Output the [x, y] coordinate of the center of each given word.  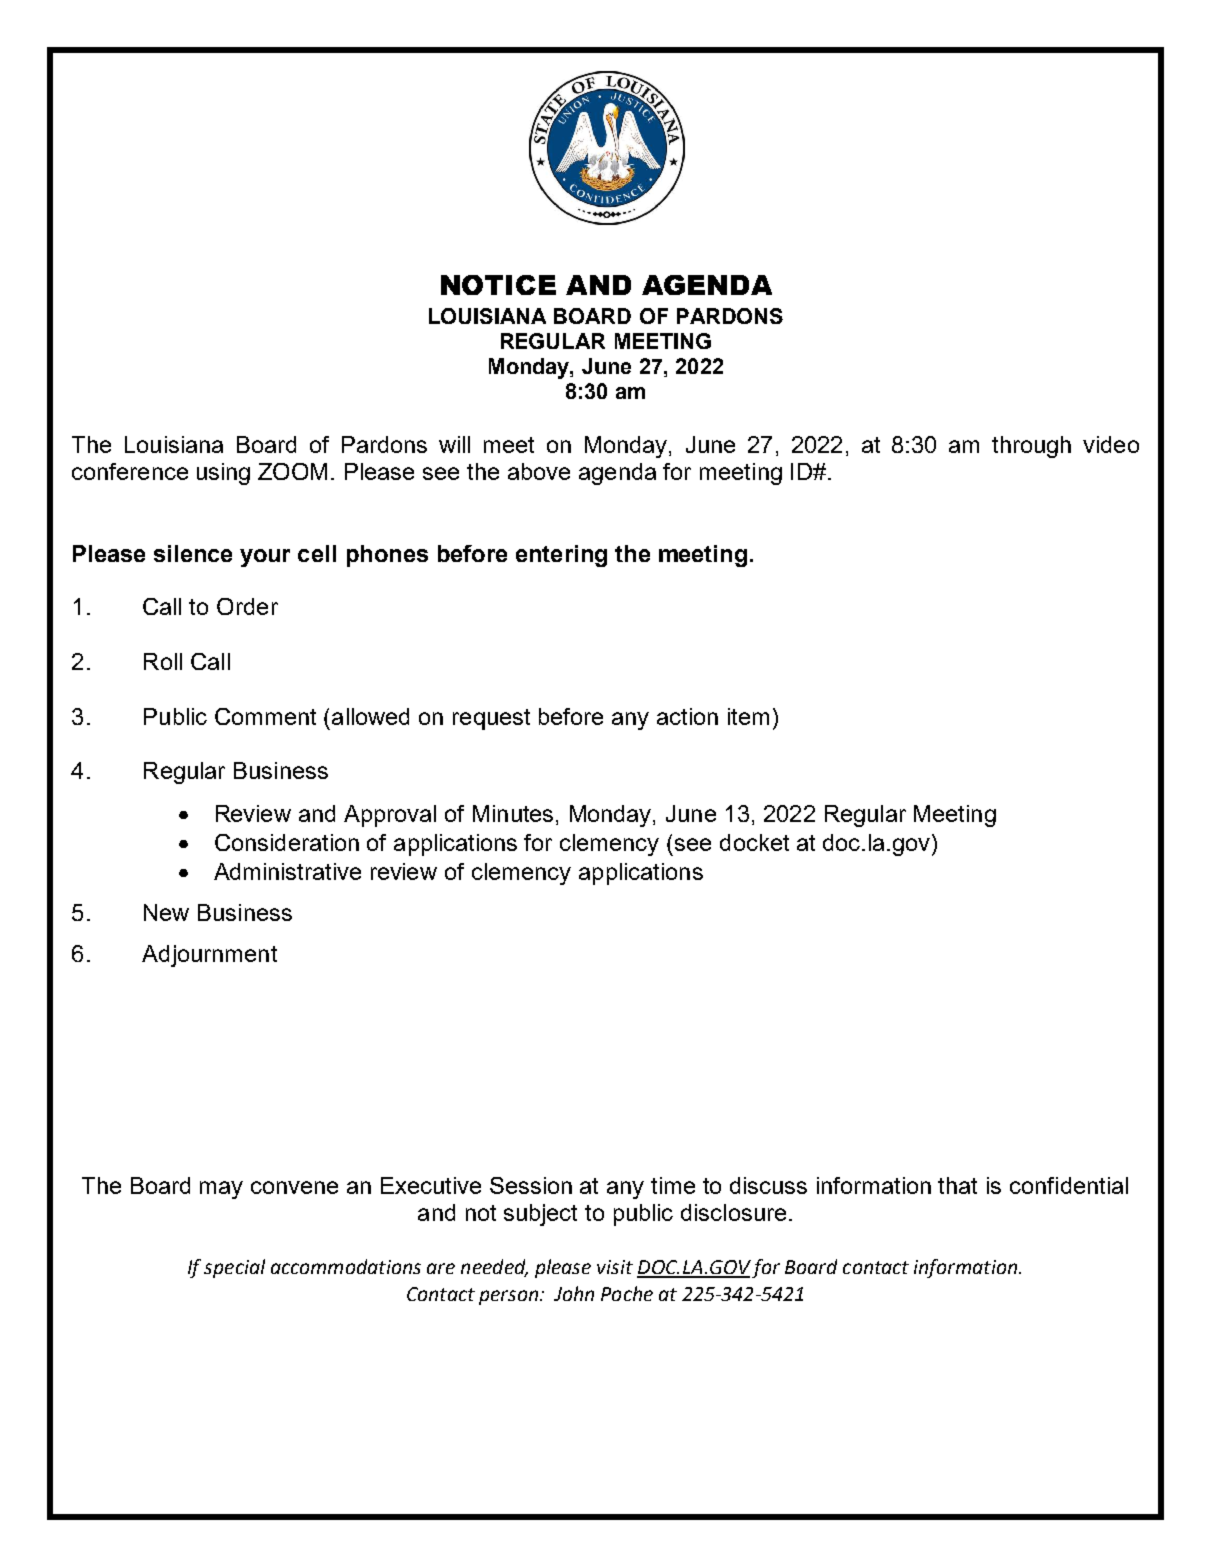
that [957, 1185]
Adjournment [209, 956]
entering [561, 556]
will [454, 444]
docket [754, 842]
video [1111, 444]
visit [615, 1267]
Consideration [287, 842]
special [234, 1268]
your [265, 558]
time [673, 1185]
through [1031, 447]
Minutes [513, 813]
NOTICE [498, 285]
